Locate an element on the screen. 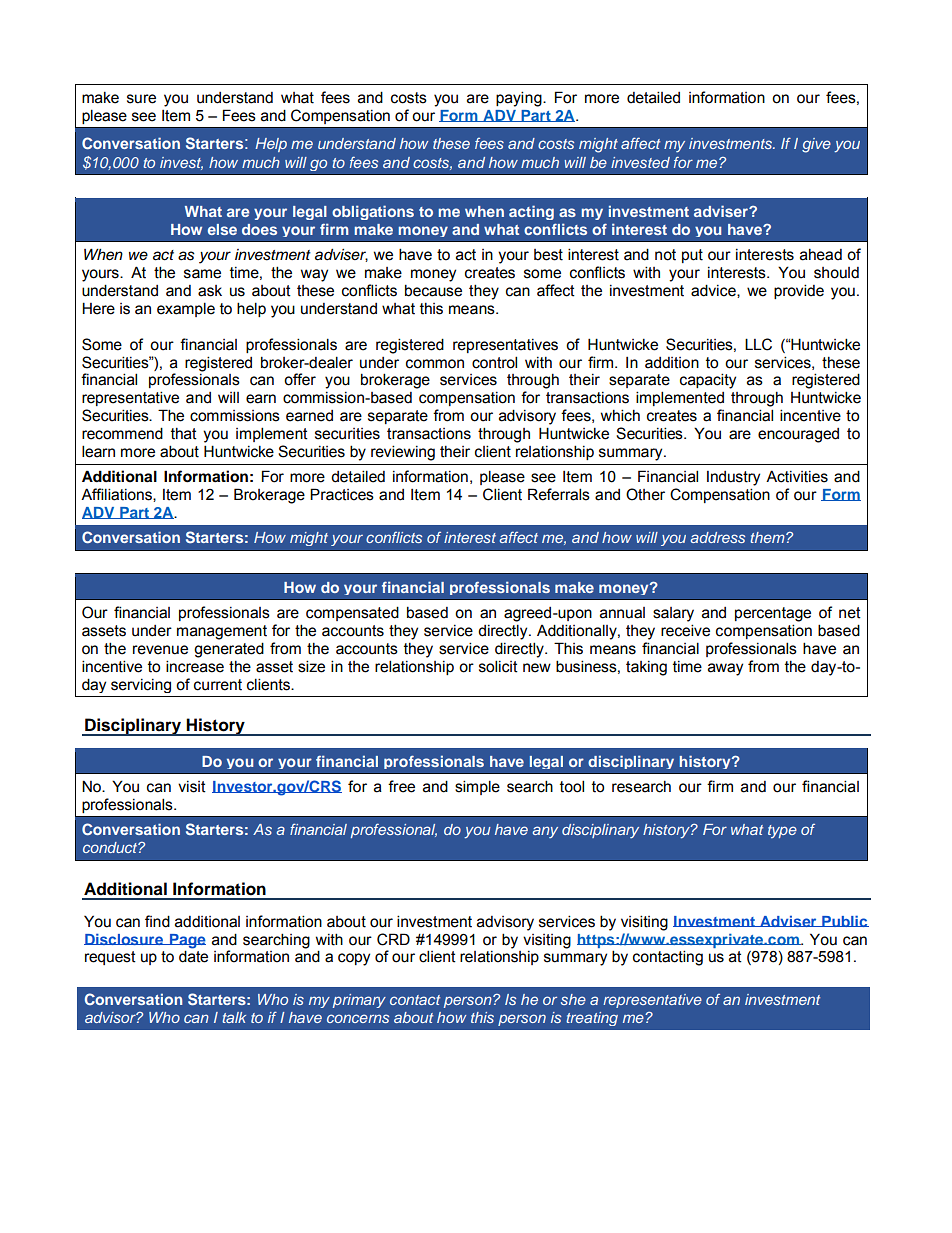 The image size is (952, 1233). Public is located at coordinates (844, 921).
